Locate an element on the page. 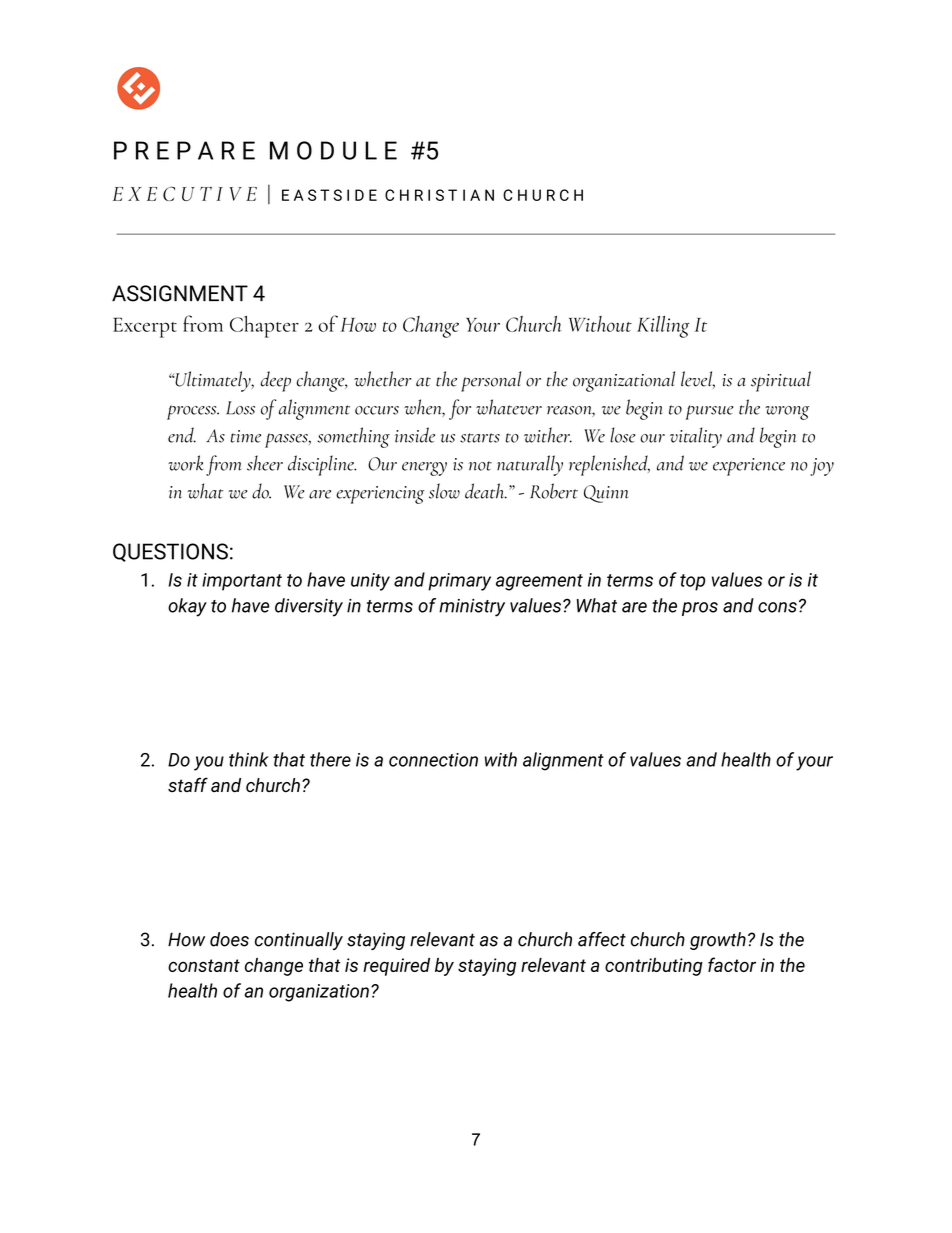 This page has width=952, height=1233. Killing is located at coordinates (663, 327).
